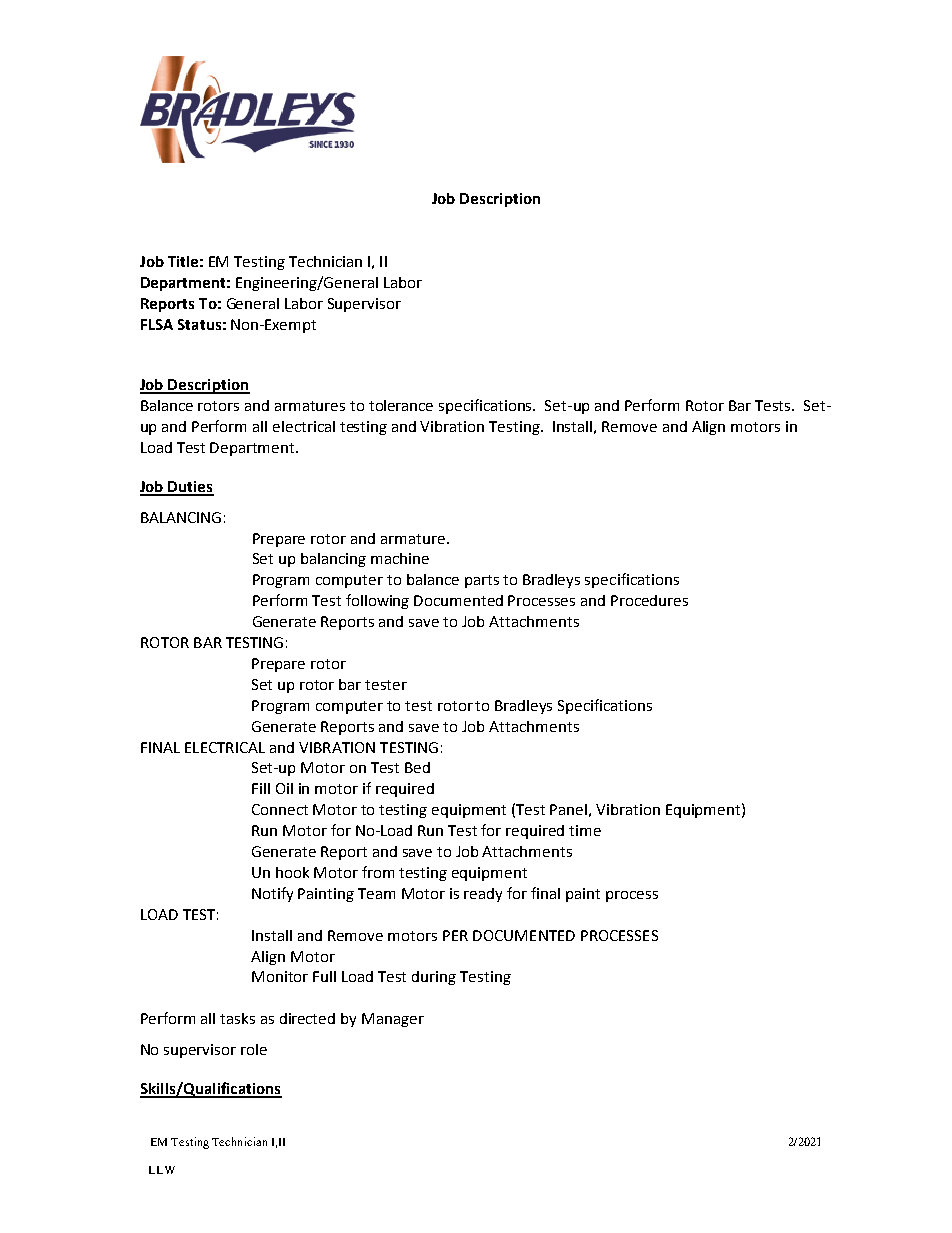 This document has height=1233, width=952. Describe the element at coordinates (157, 324) in the document. I see `FLSA` at that location.
